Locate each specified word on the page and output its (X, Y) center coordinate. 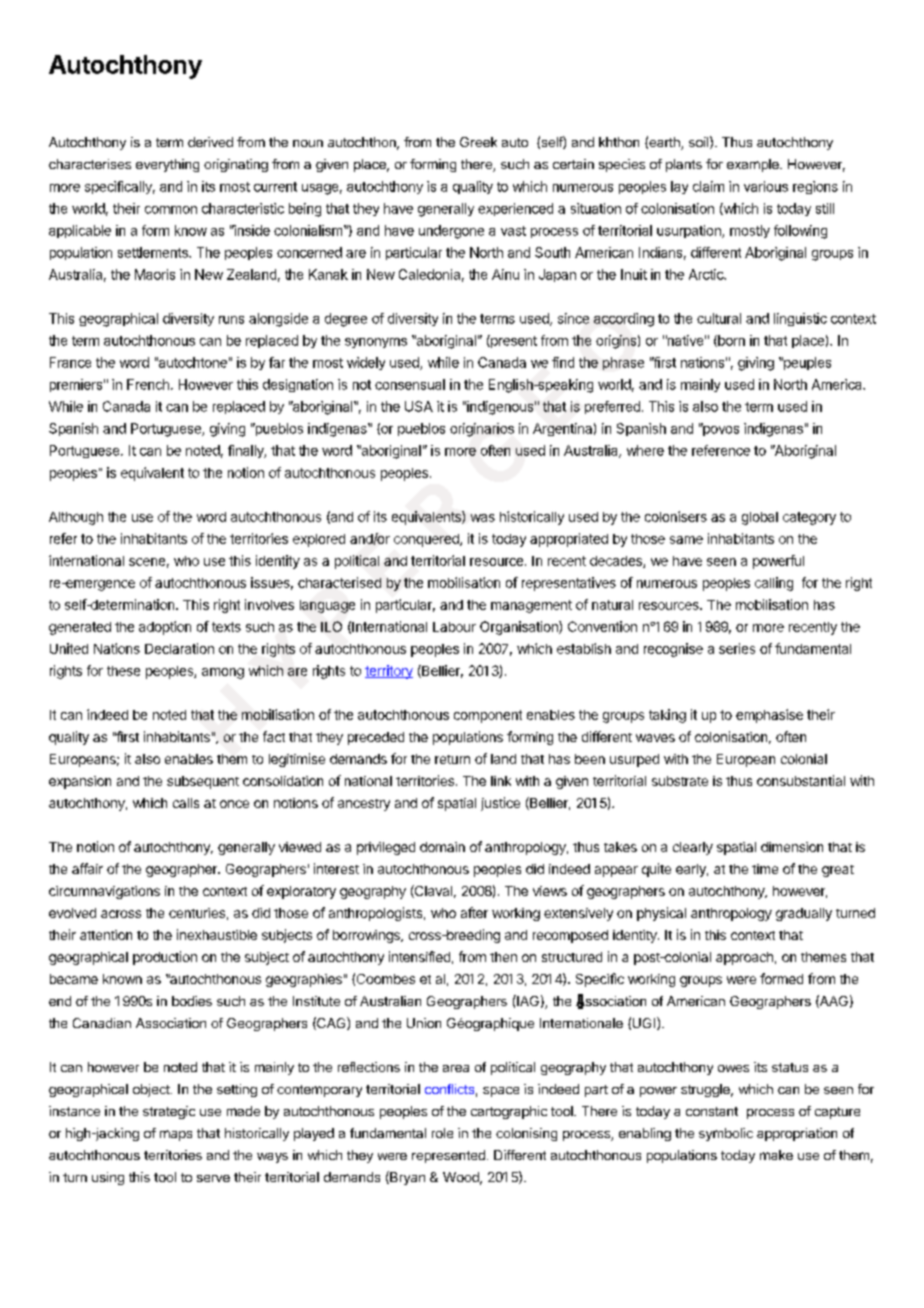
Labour (454, 627)
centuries (197, 913)
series (737, 648)
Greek (478, 142)
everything (167, 165)
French (148, 384)
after (474, 912)
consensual (410, 384)
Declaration (179, 648)
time (765, 869)
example (754, 165)
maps (176, 1135)
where (645, 450)
